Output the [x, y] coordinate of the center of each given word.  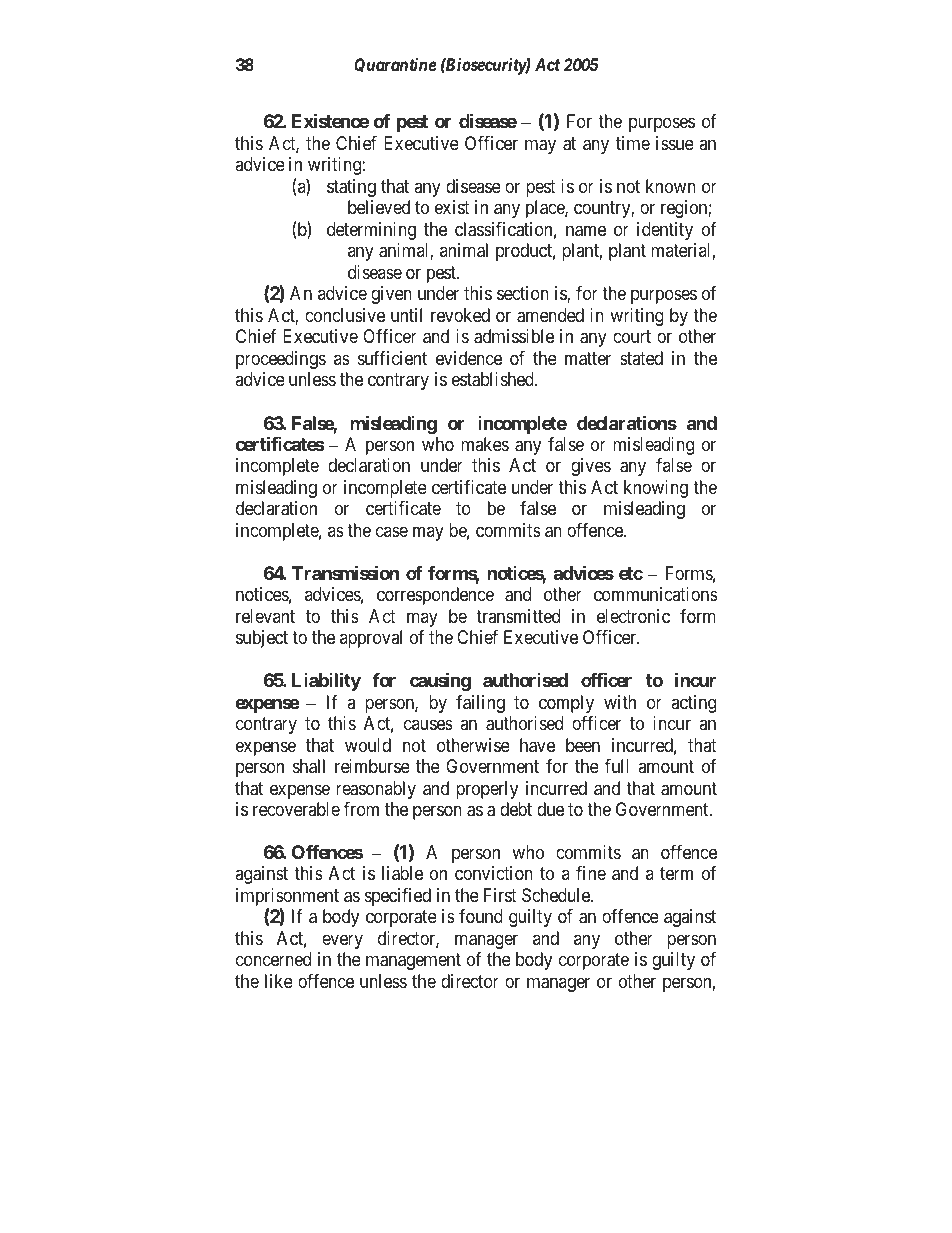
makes [485, 444]
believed [379, 207]
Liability [326, 682]
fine [591, 873]
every [342, 941]
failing [480, 704]
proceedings [281, 360]
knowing [656, 489]
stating [351, 188]
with [620, 702]
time [633, 143]
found [481, 916]
